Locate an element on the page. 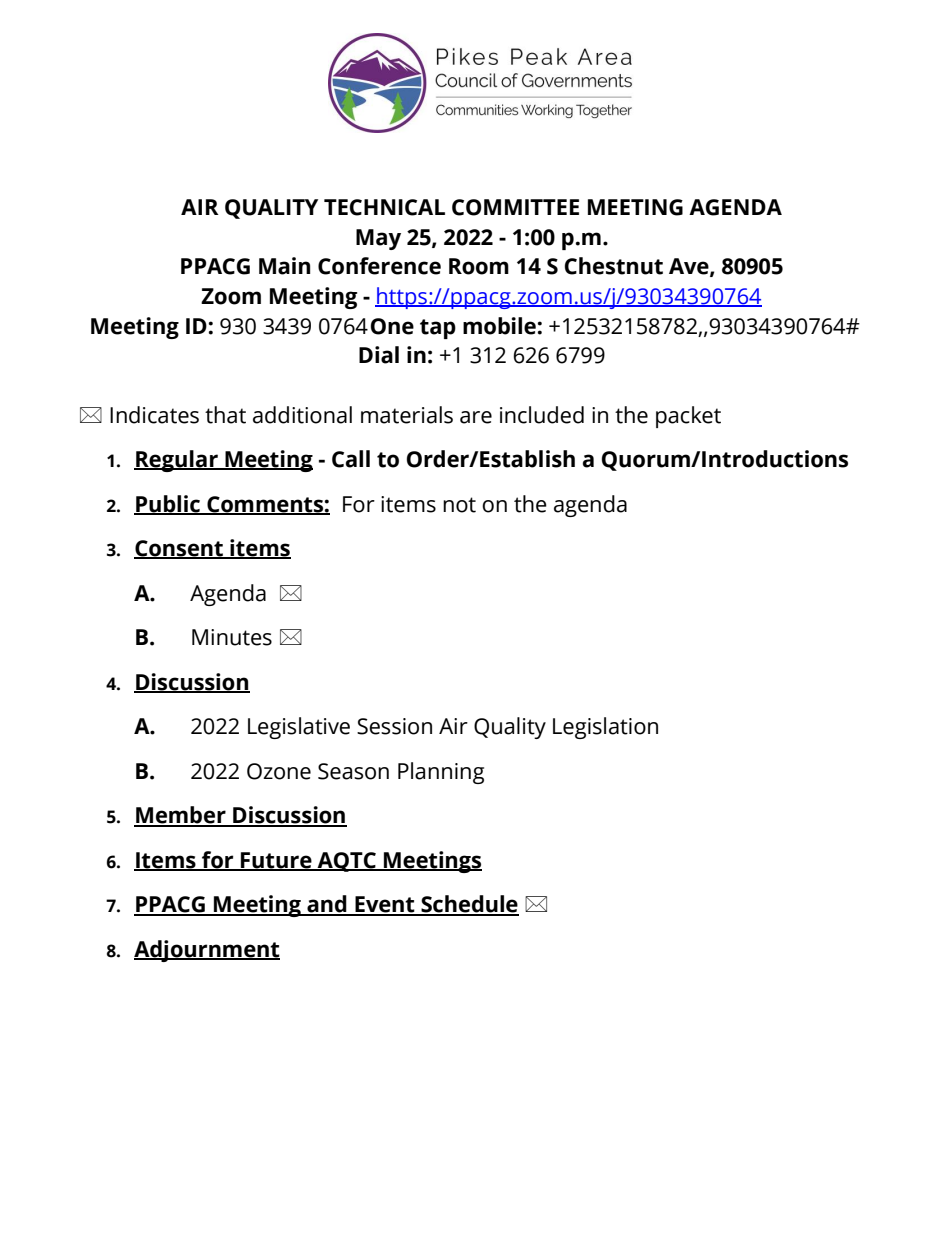  Adjournment is located at coordinates (207, 951).
